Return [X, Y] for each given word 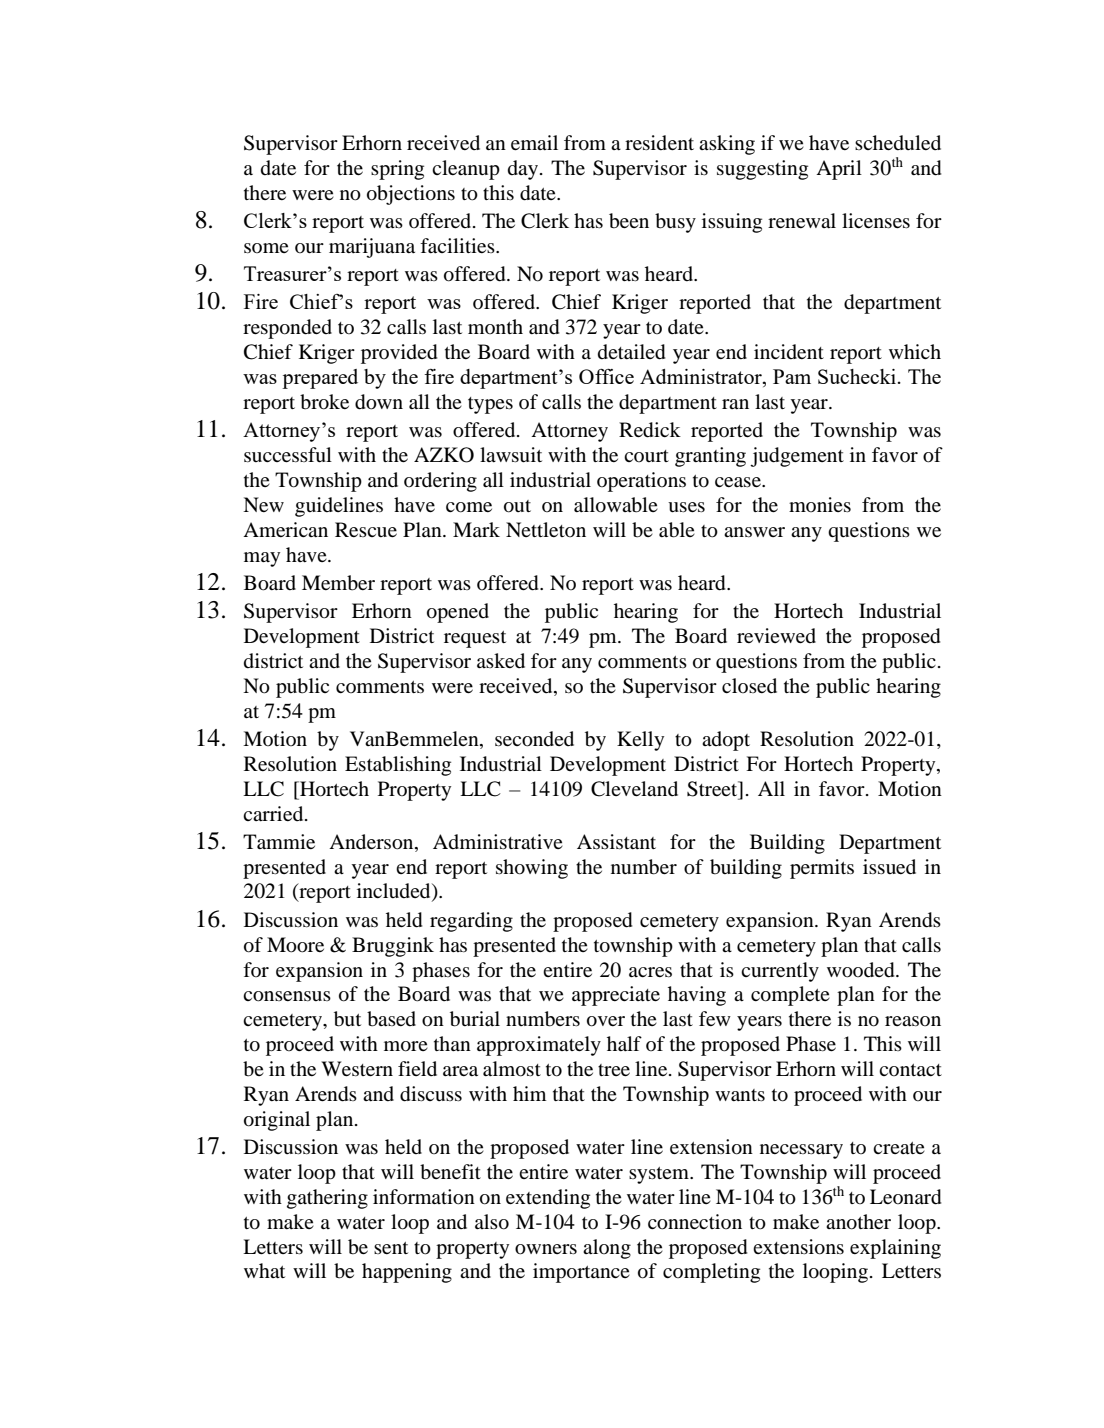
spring [397, 170]
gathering [327, 1199]
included [395, 892]
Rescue [366, 529]
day [524, 170]
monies [820, 504]
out [517, 506]
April [839, 170]
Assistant [616, 841]
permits [822, 869]
